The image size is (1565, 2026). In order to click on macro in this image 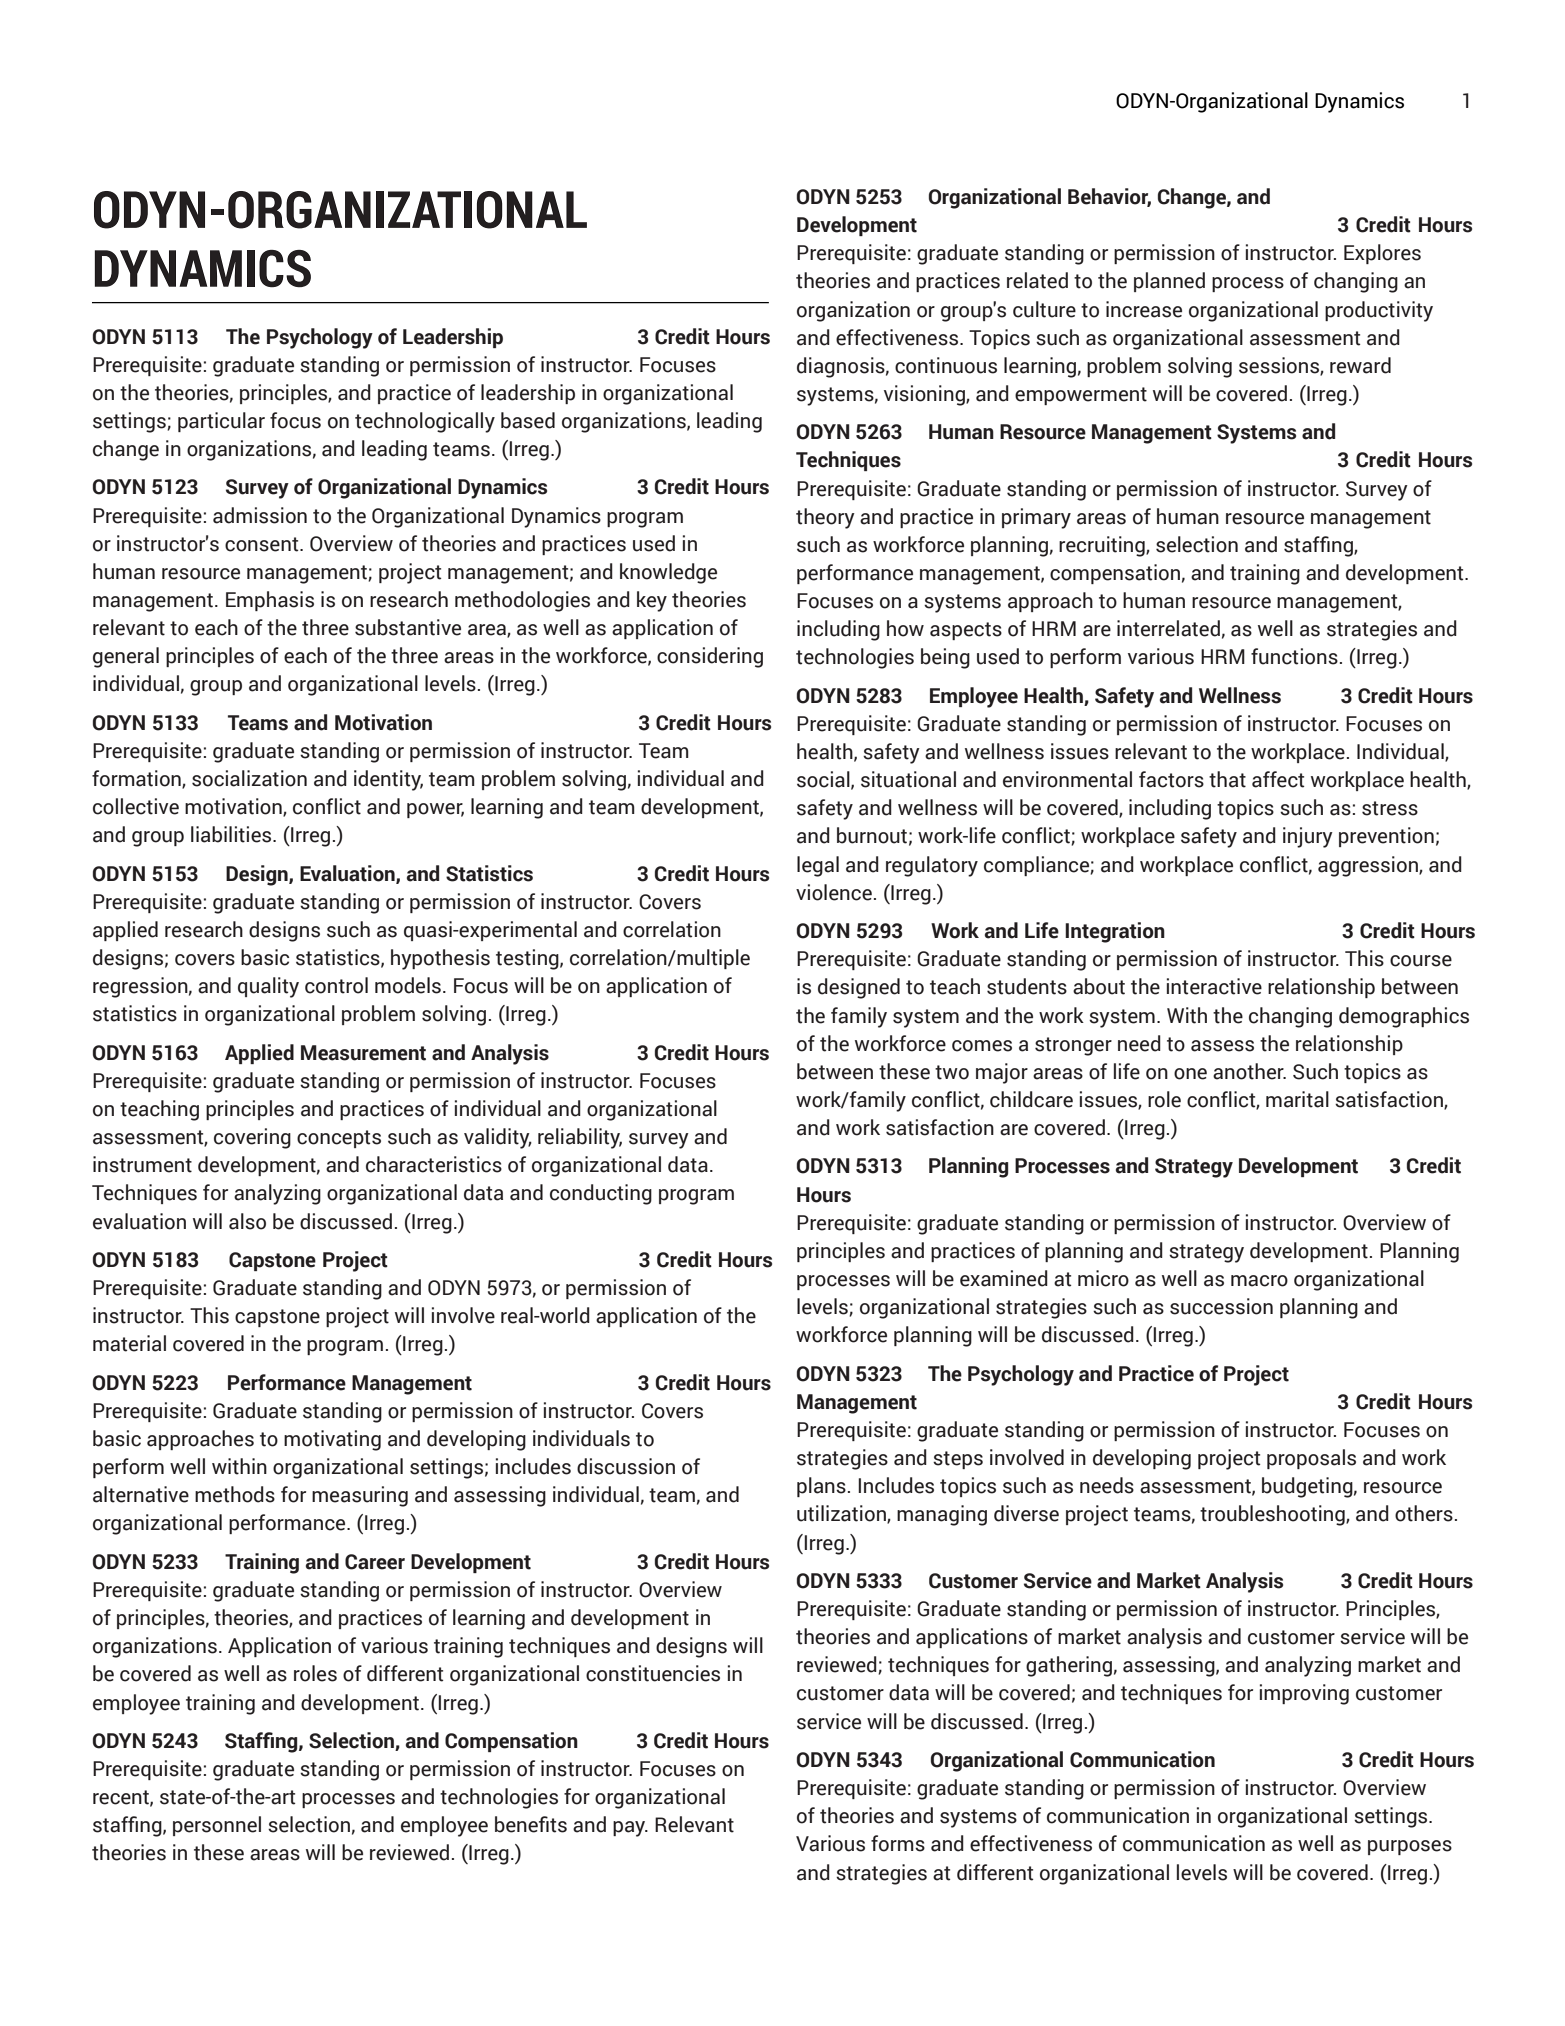, I will do `click(1259, 1281)`.
